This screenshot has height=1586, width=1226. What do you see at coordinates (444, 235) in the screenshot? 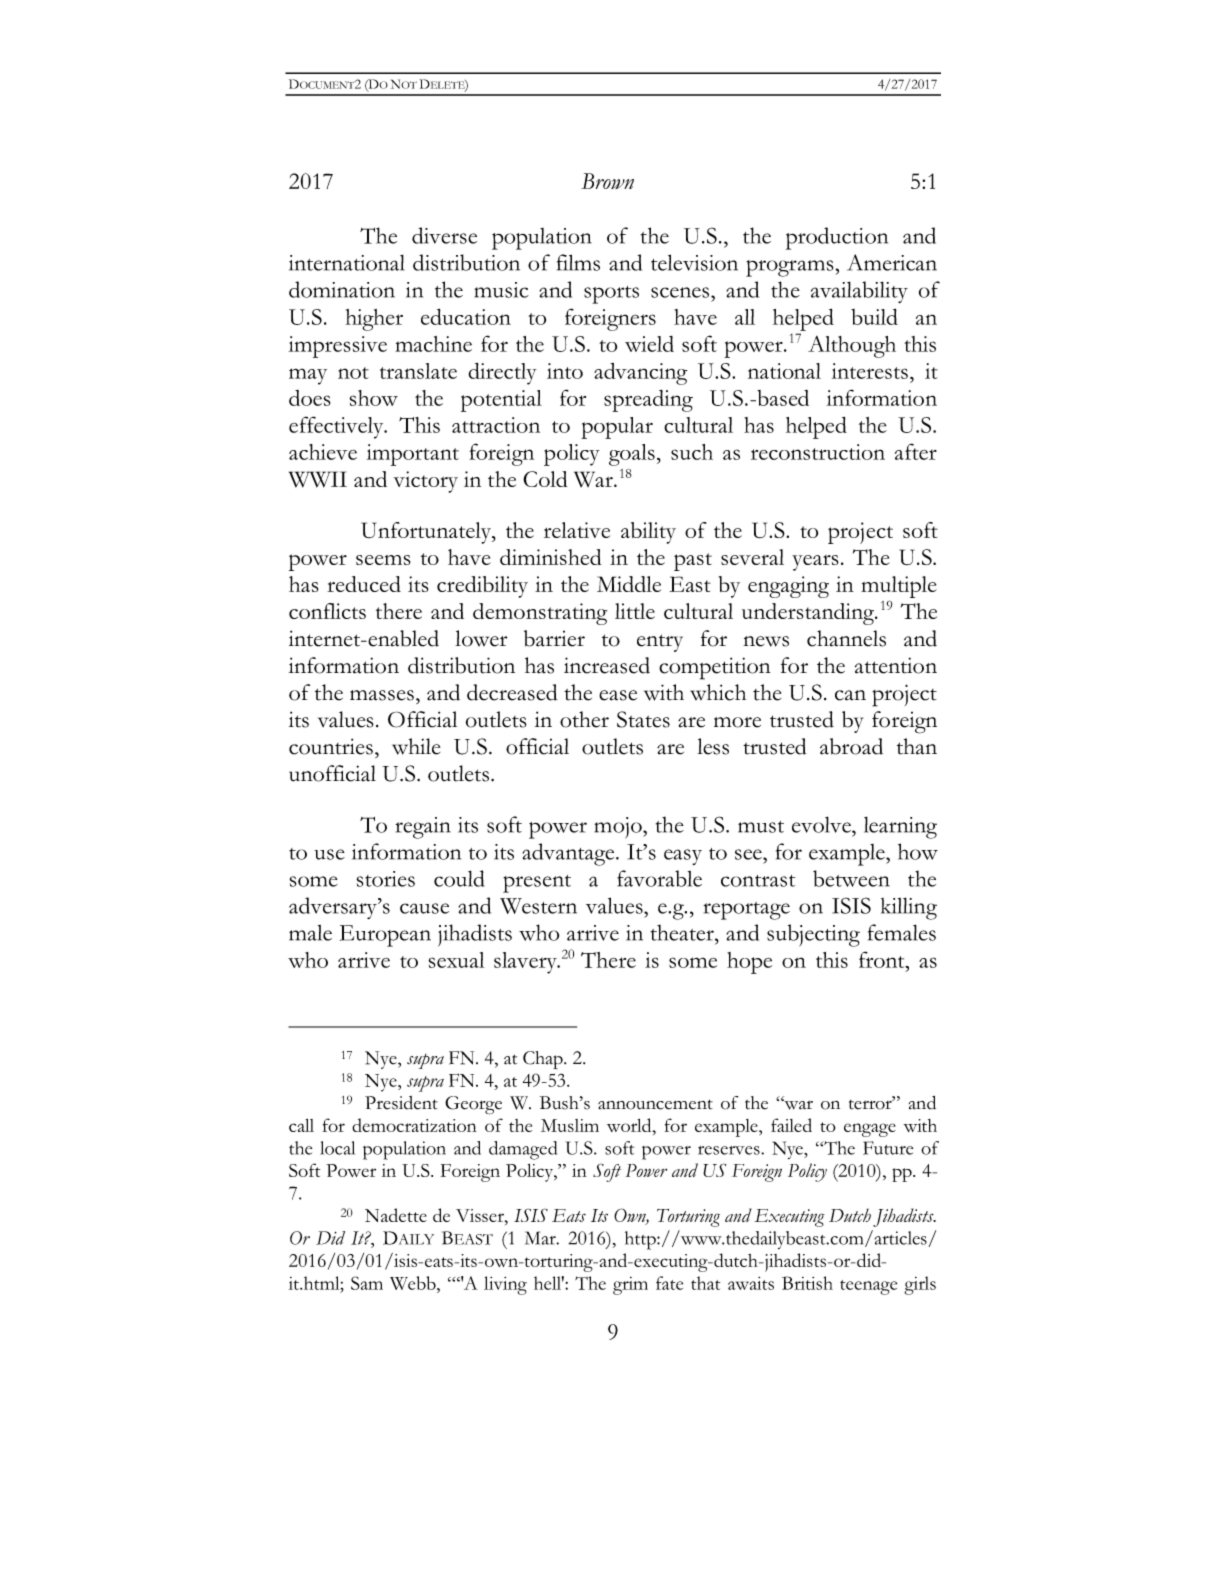
I see `diverse` at bounding box center [444, 235].
